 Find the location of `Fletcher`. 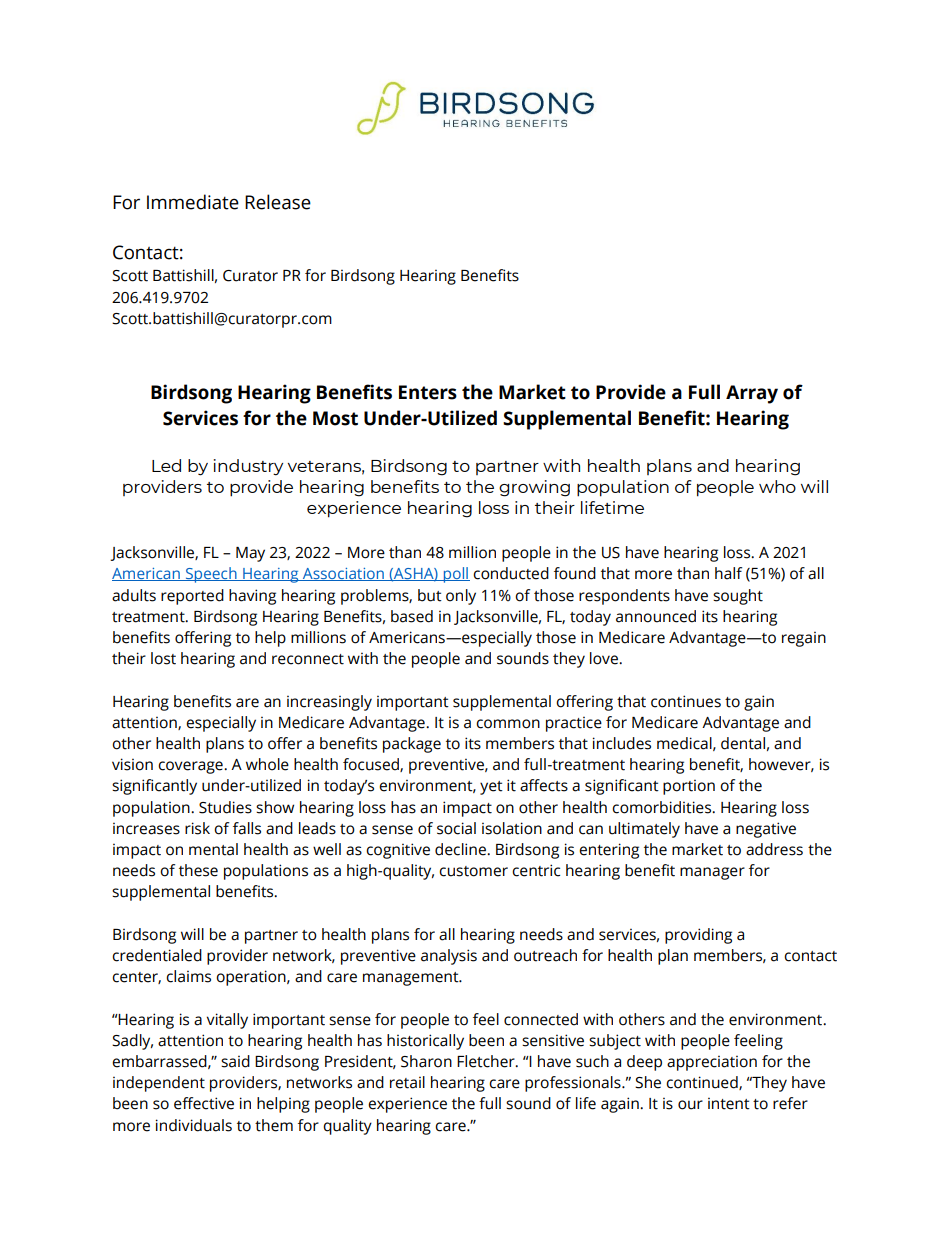

Fletcher is located at coordinates (487, 1061).
